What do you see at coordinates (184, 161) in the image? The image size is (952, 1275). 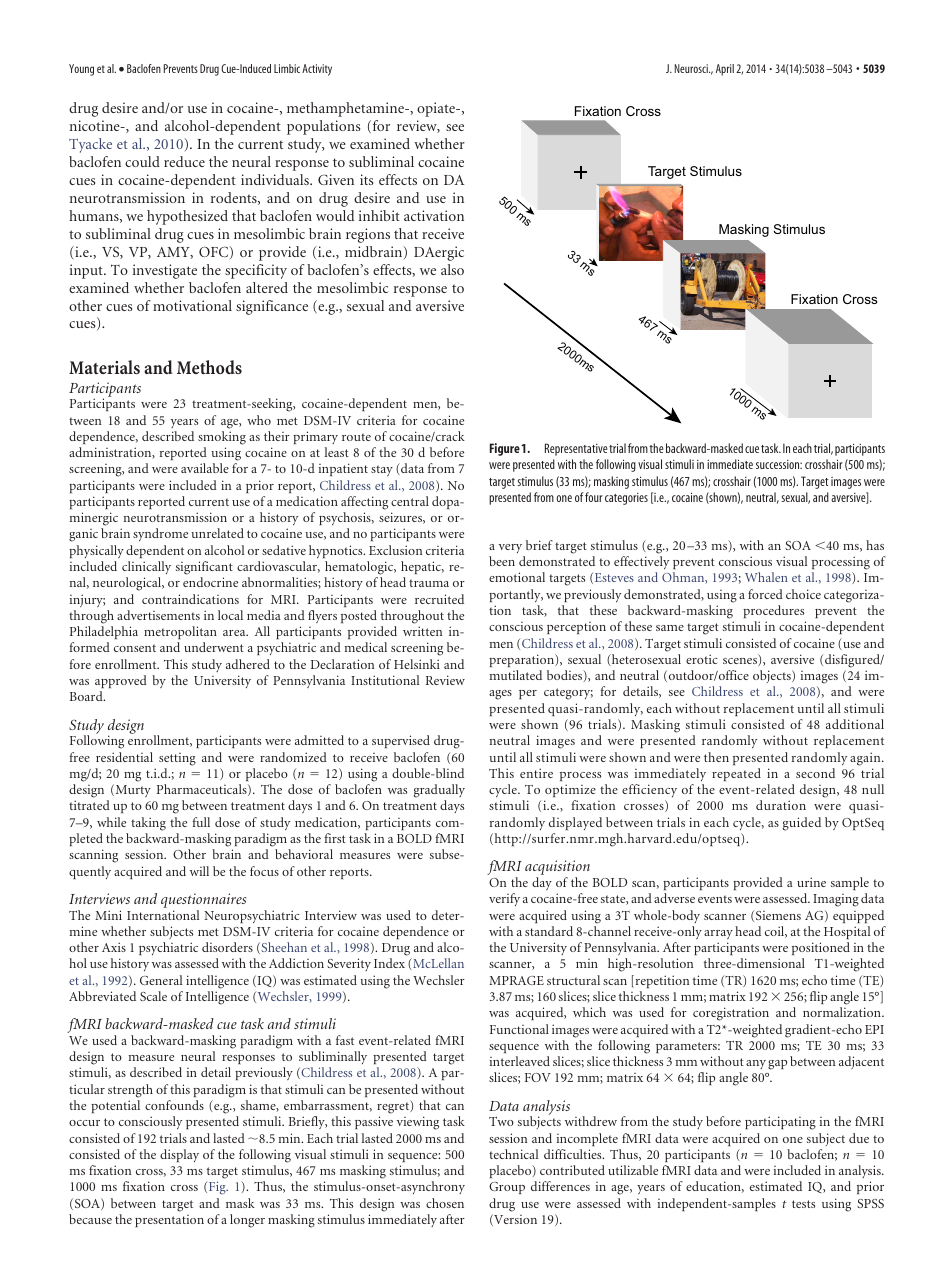 I see `reduce` at bounding box center [184, 161].
